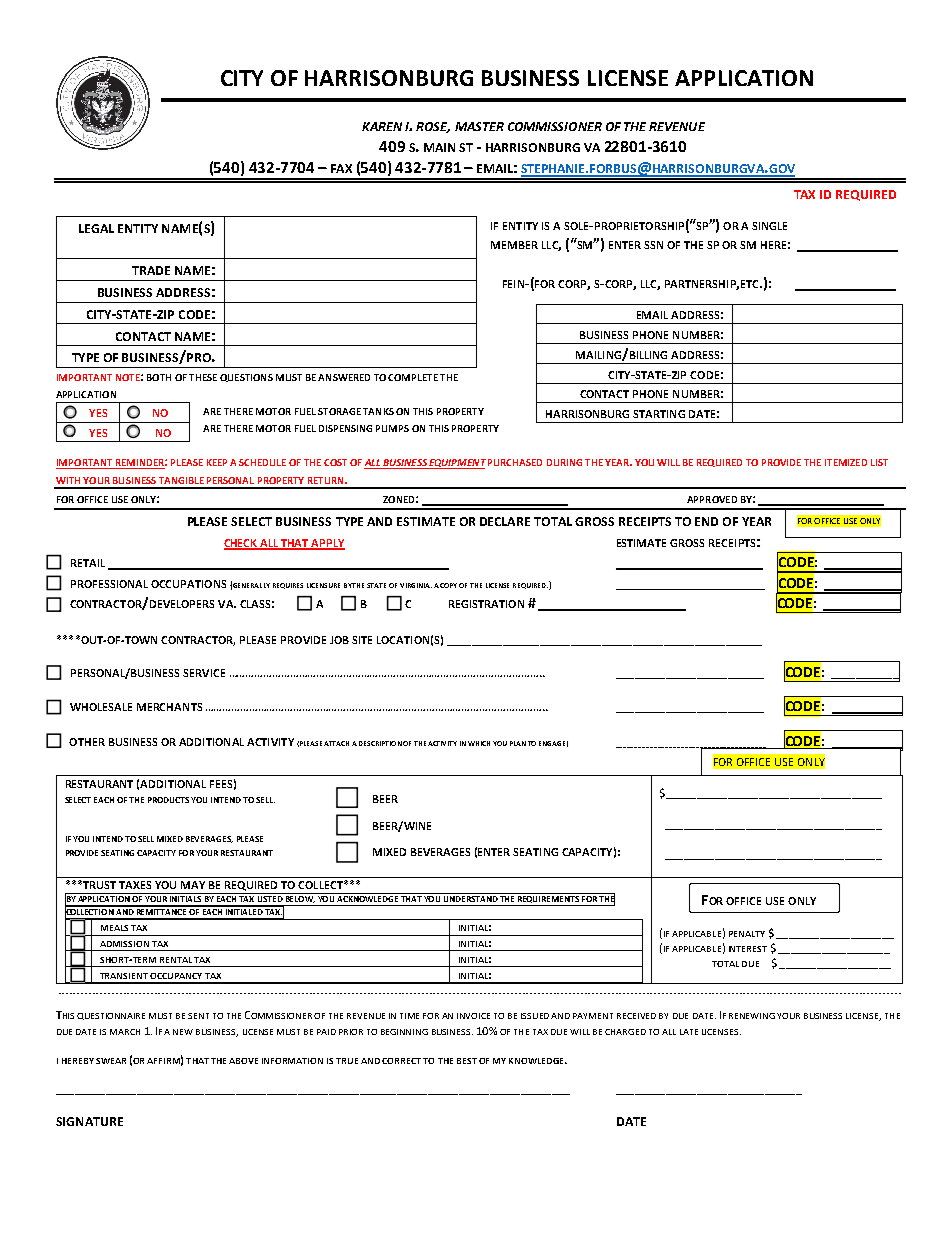 This document has height=1233, width=952. What do you see at coordinates (486, 604) in the document?
I see `REGISTRATION` at bounding box center [486, 604].
